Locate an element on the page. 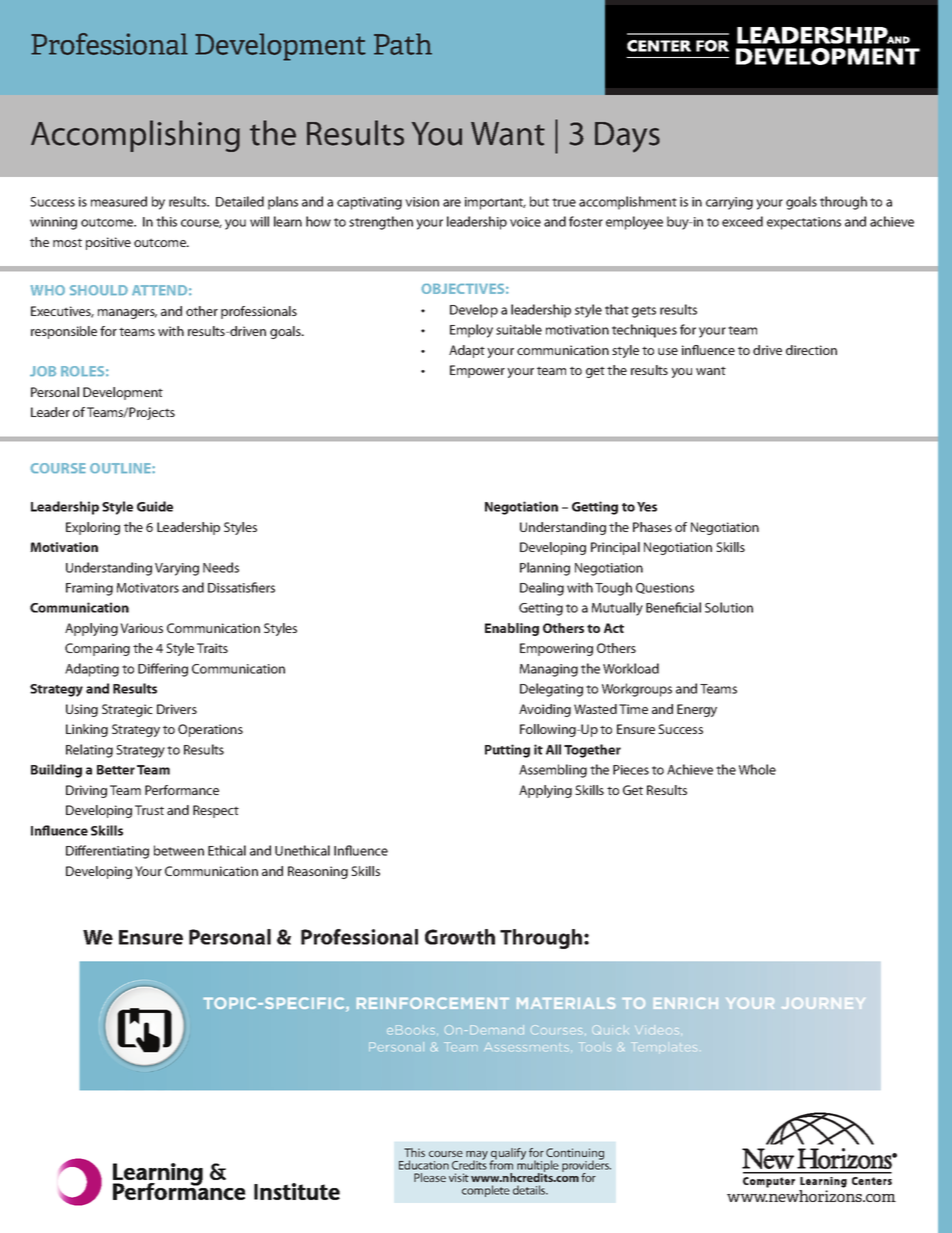 This page has width=952, height=1233. Accomplishing is located at coordinates (135, 136).
